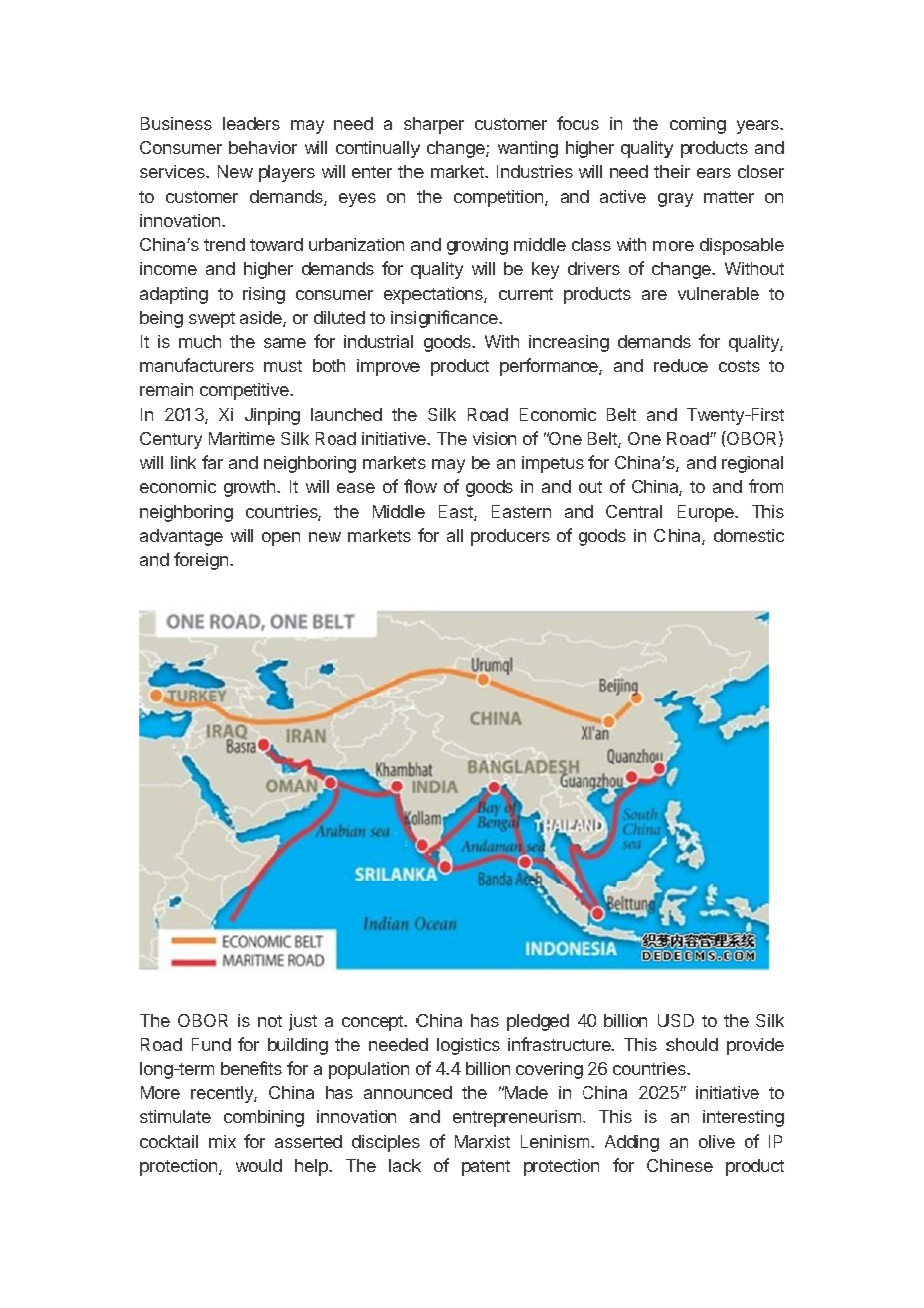  What do you see at coordinates (378, 149) in the screenshot?
I see `continually` at bounding box center [378, 149].
